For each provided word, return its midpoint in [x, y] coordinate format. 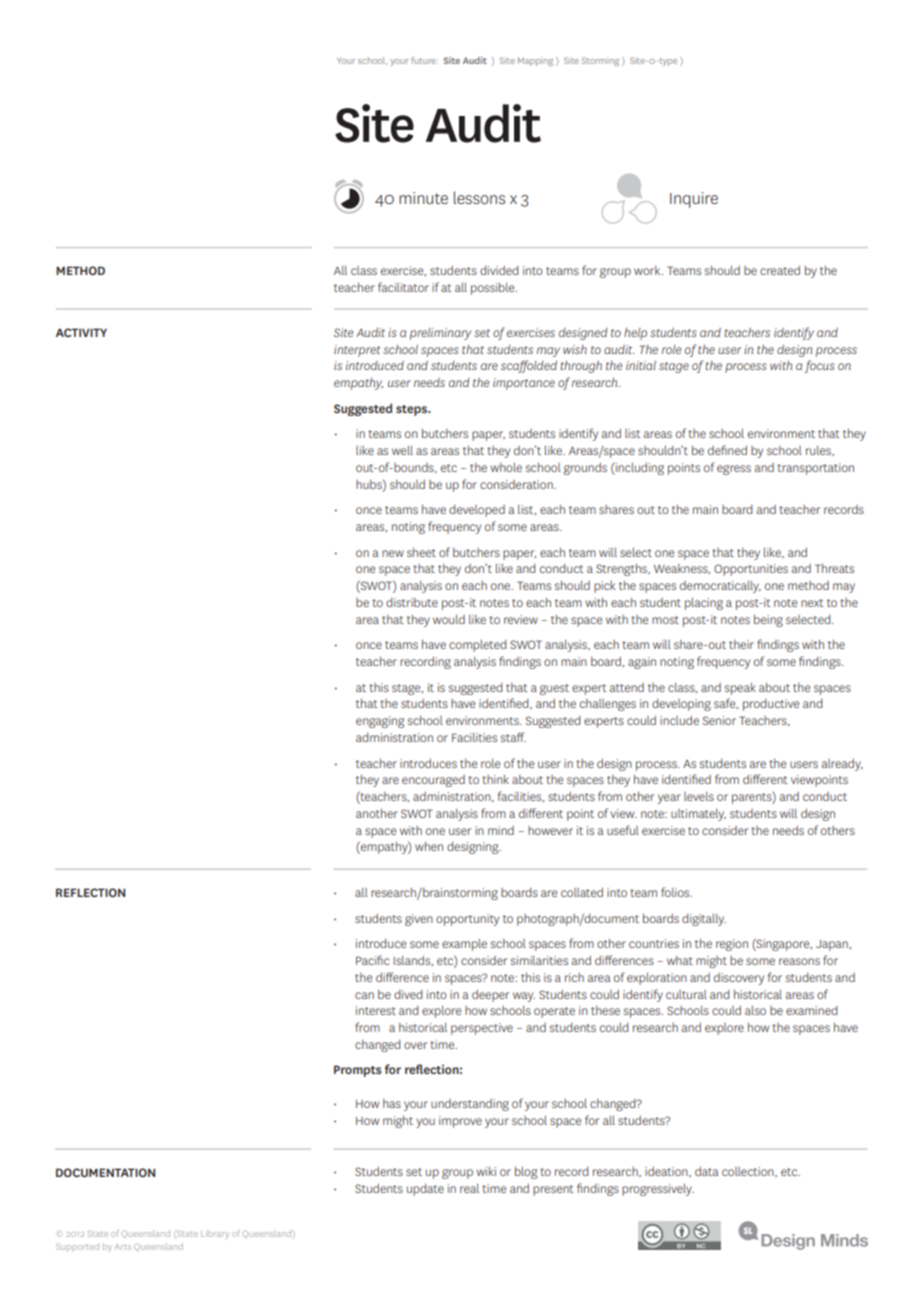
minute [423, 198]
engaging [380, 722]
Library [215, 1234]
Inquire [694, 200]
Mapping [535, 61]
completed [477, 645]
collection [749, 1172]
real [469, 1188]
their [741, 644]
